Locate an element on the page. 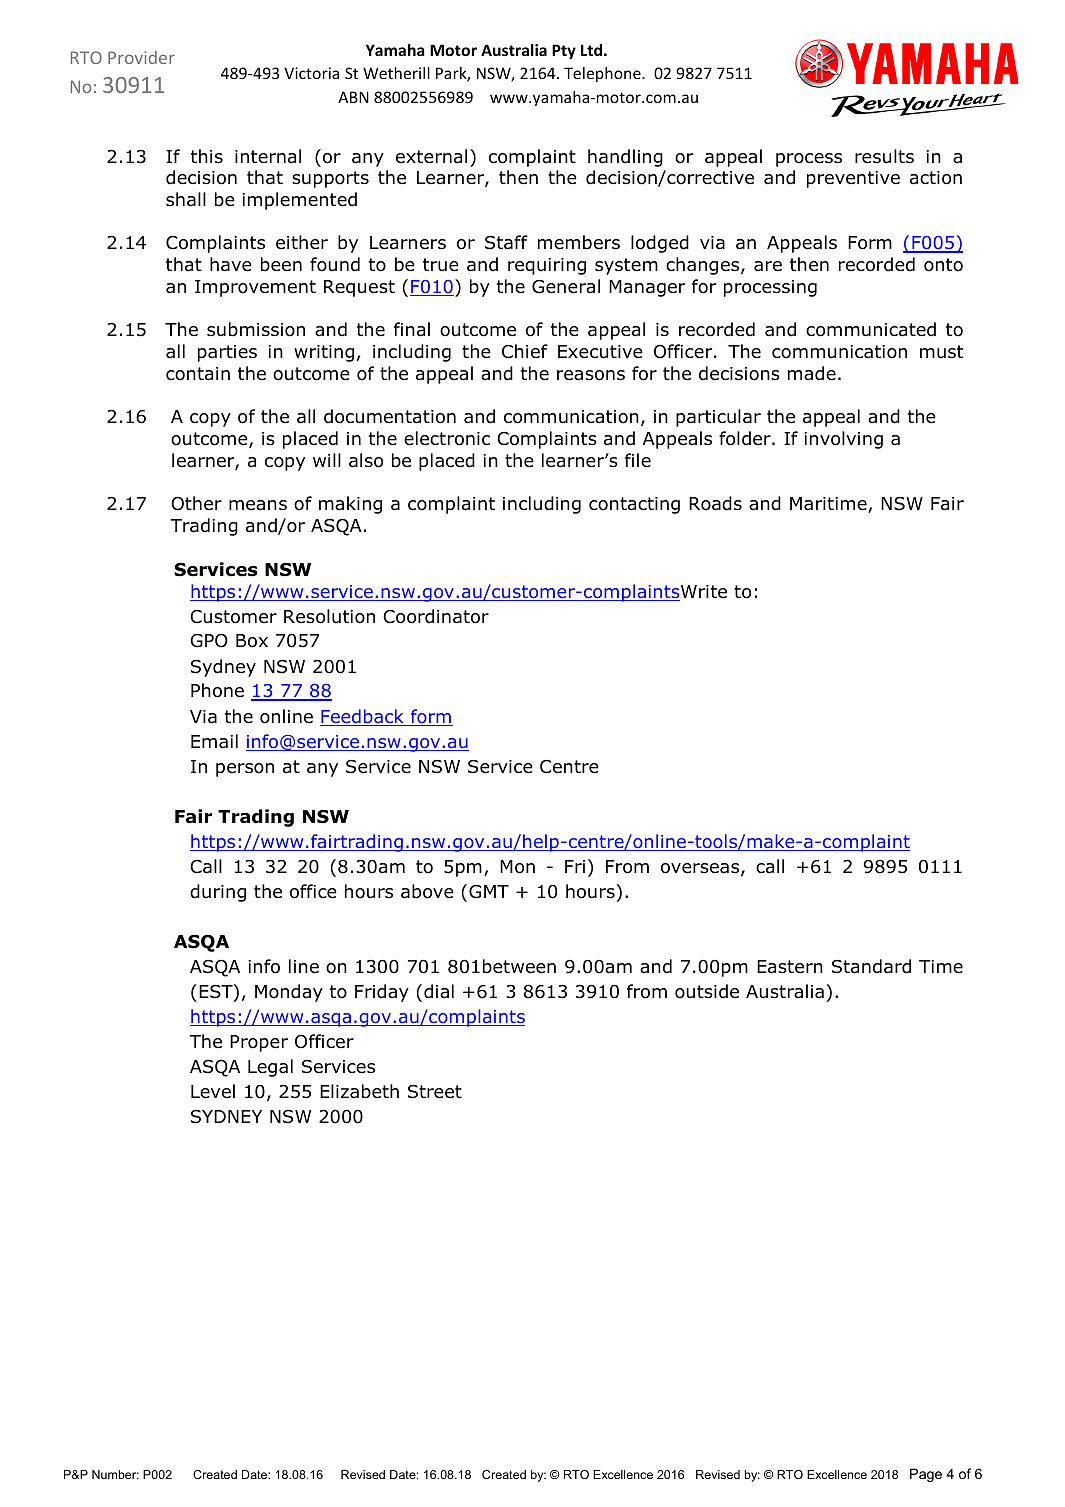 The width and height of the page is (1065, 1507). this is located at coordinates (207, 156).
